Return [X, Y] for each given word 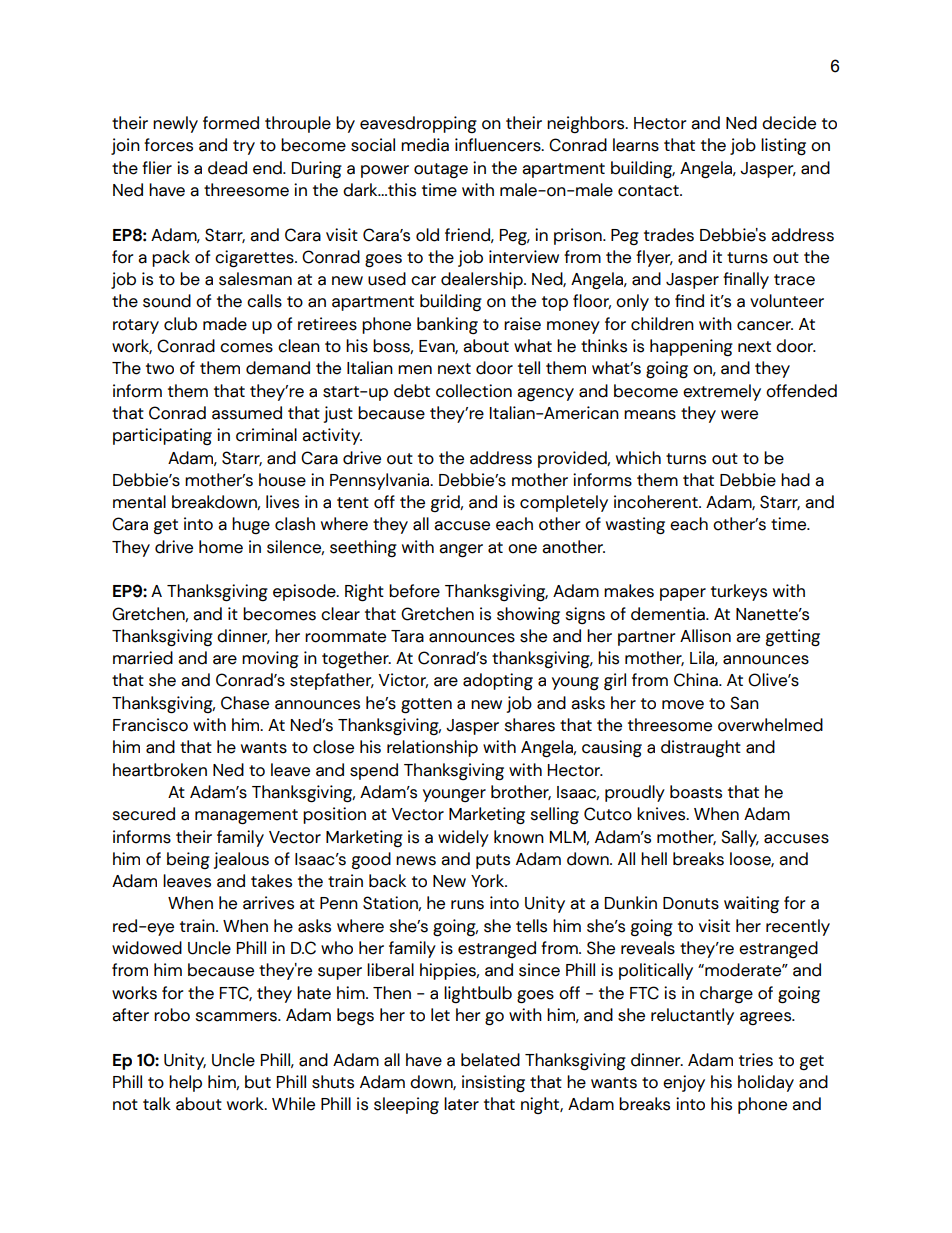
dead [227, 168]
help [185, 1083]
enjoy [684, 1083]
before [414, 591]
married [143, 658]
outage [441, 170]
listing [783, 147]
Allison [705, 636]
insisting [493, 1084]
